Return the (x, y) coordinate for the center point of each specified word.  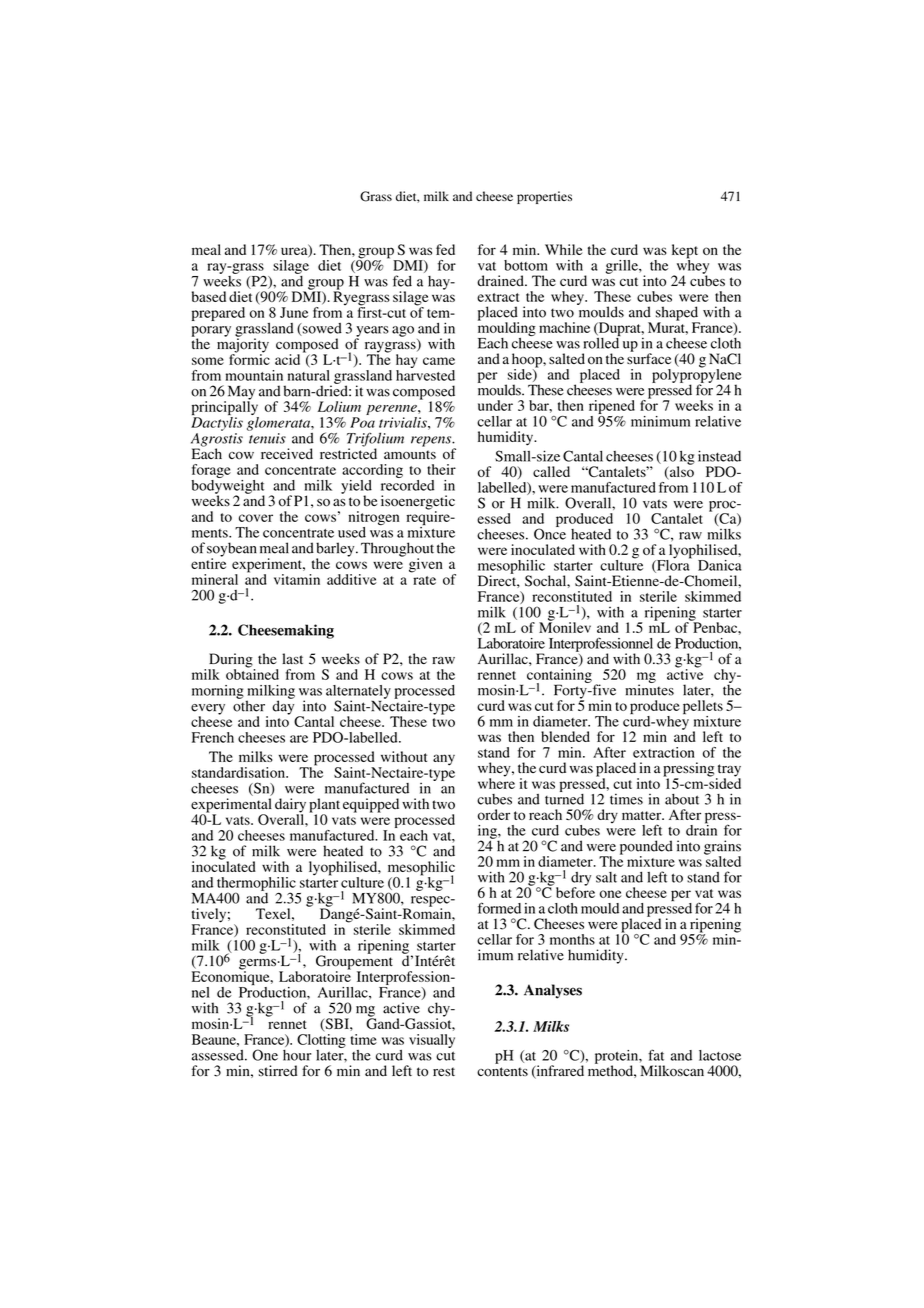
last (292, 658)
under (495, 405)
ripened (612, 407)
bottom (526, 265)
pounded (646, 848)
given (426, 565)
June (294, 312)
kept (685, 252)
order (494, 814)
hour (297, 1055)
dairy (290, 806)
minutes (649, 689)
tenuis (267, 438)
